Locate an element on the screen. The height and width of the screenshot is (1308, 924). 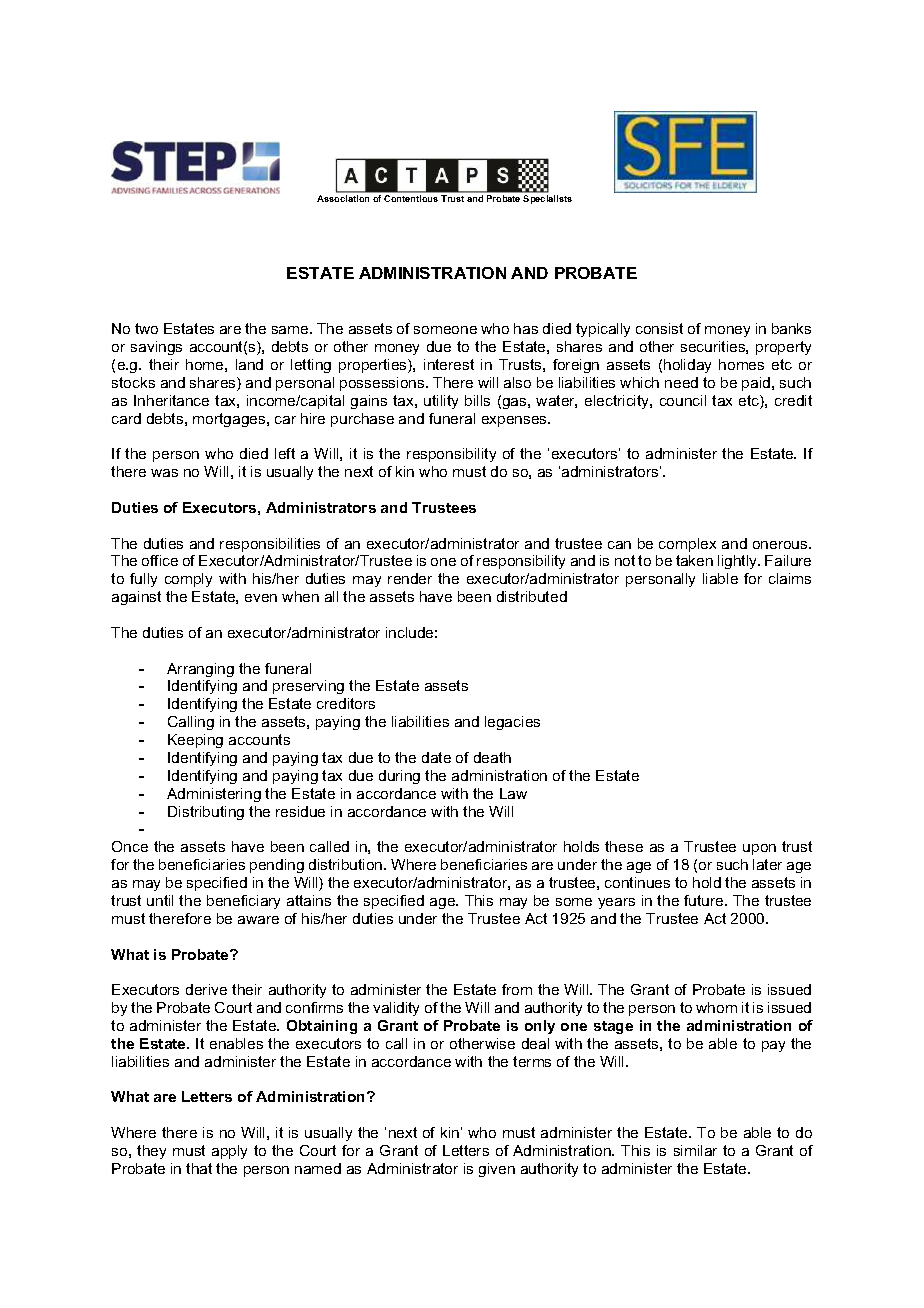
land is located at coordinates (249, 364).
